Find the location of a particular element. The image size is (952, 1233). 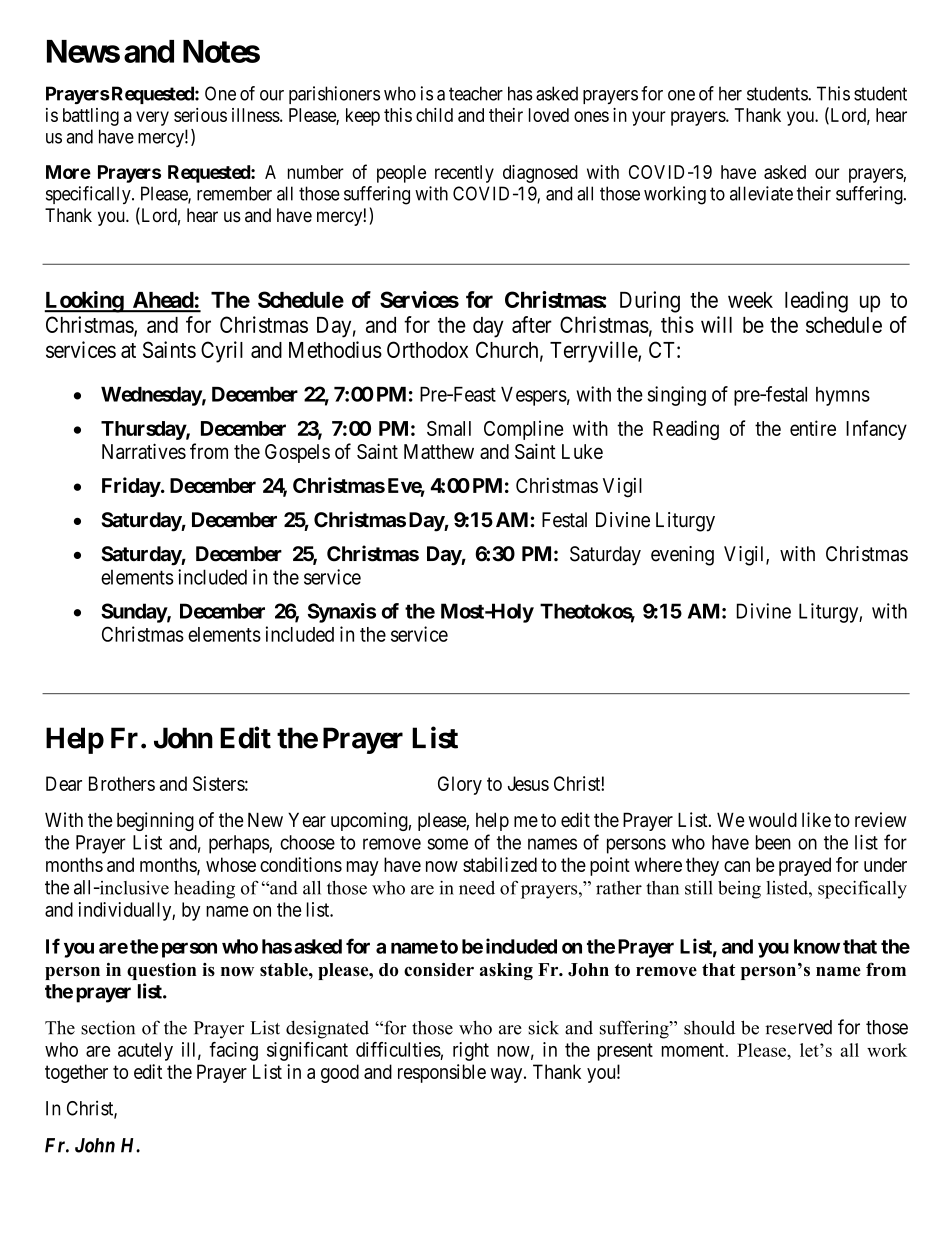

child is located at coordinates (434, 115).
